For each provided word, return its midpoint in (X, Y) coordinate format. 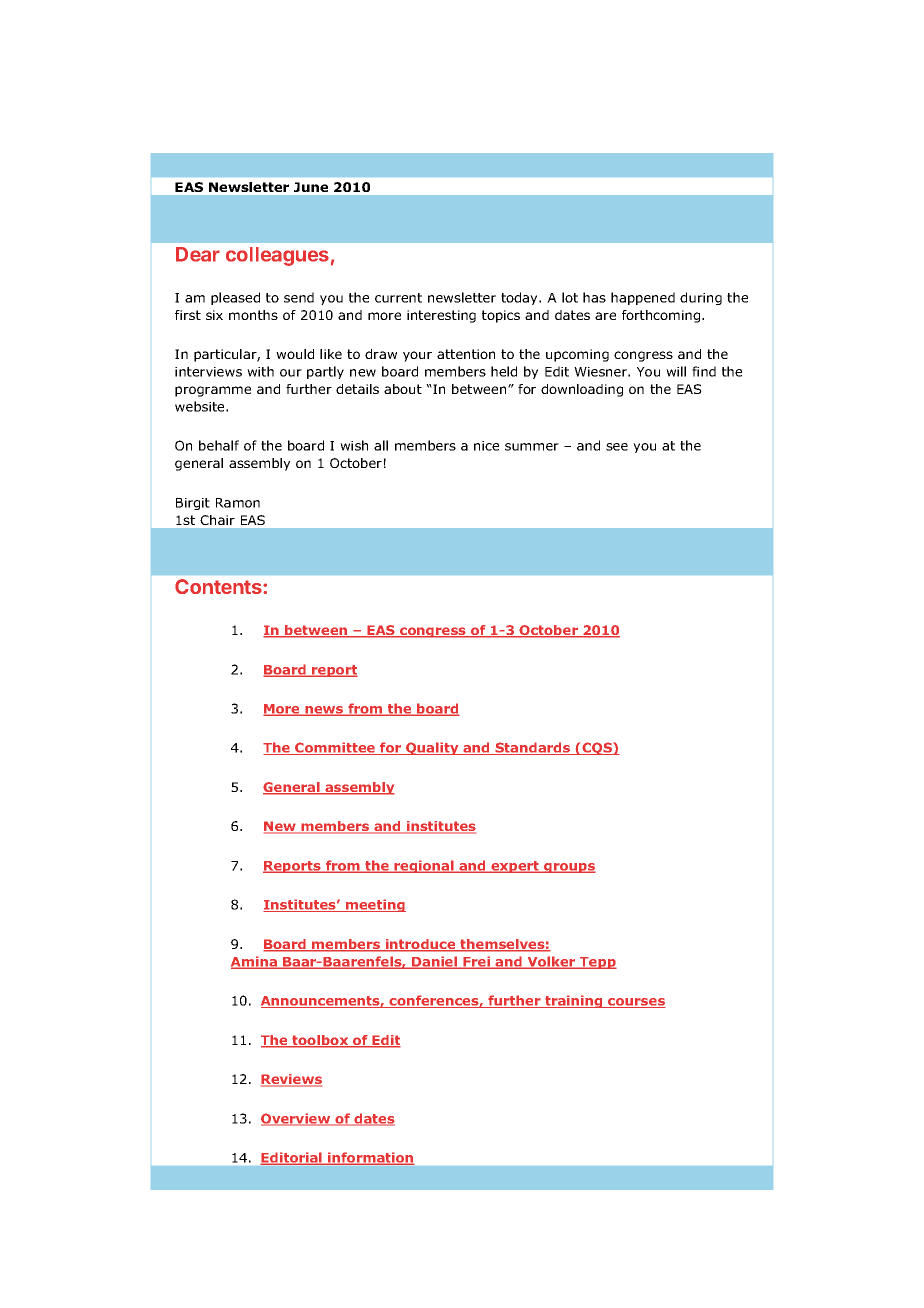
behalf (219, 445)
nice (486, 446)
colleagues (277, 256)
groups (569, 868)
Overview (297, 1119)
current (398, 298)
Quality (432, 748)
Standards (532, 748)
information (370, 1158)
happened (643, 298)
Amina (255, 962)
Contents (219, 586)
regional (424, 866)
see (617, 447)
